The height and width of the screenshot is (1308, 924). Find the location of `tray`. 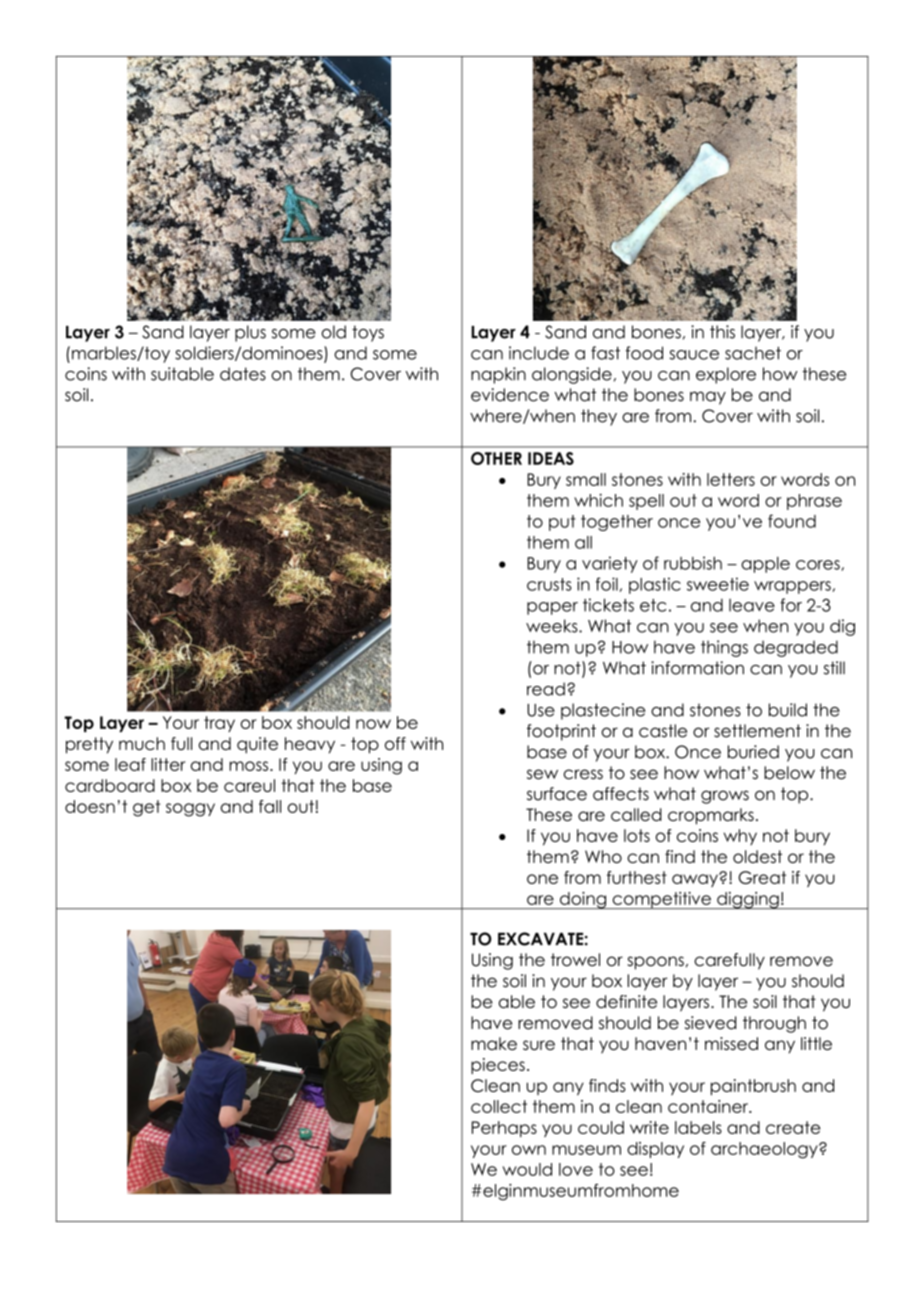

tray is located at coordinates (219, 724).
